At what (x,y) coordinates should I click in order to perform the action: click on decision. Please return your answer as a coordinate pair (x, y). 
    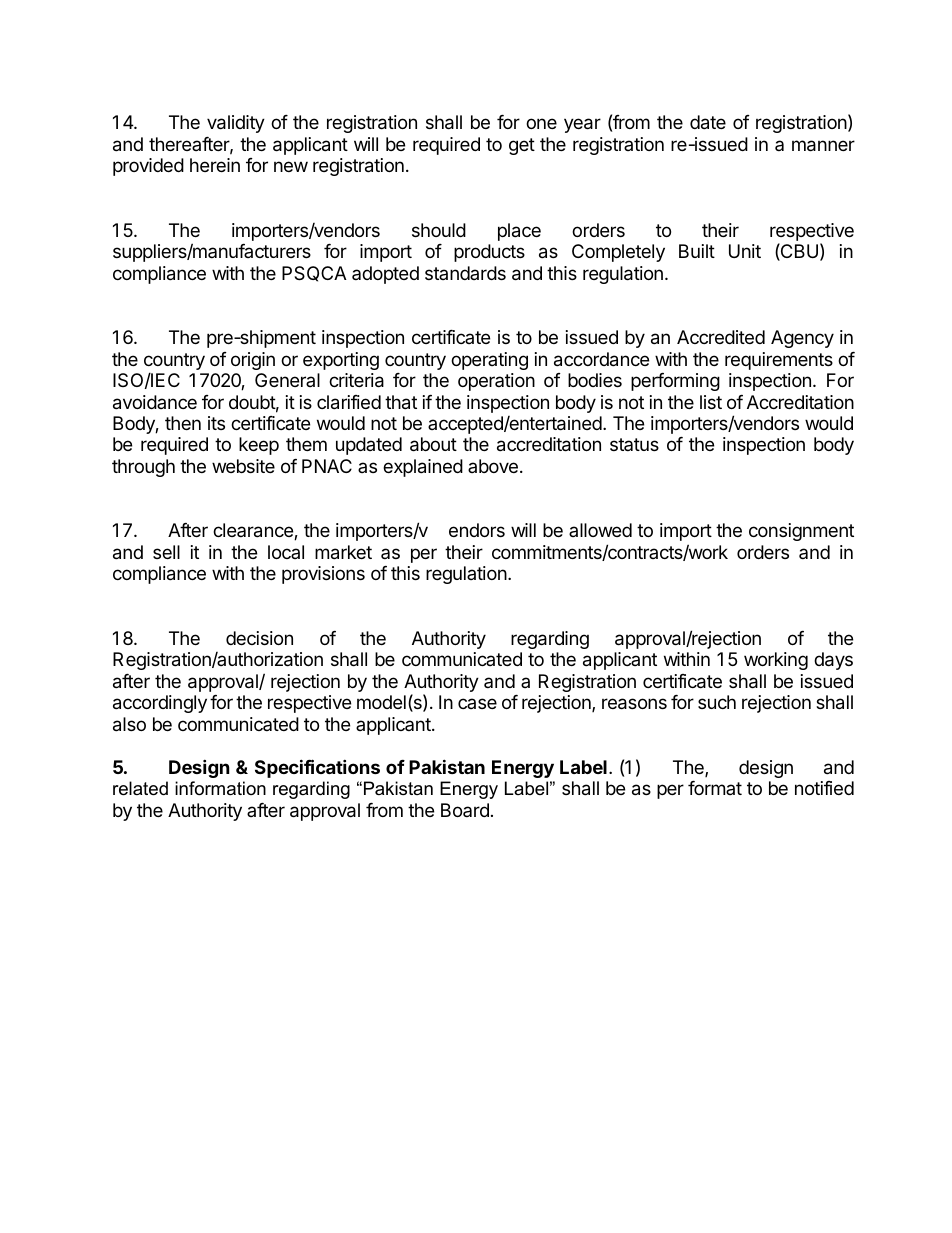
    Looking at the image, I should click on (259, 638).
